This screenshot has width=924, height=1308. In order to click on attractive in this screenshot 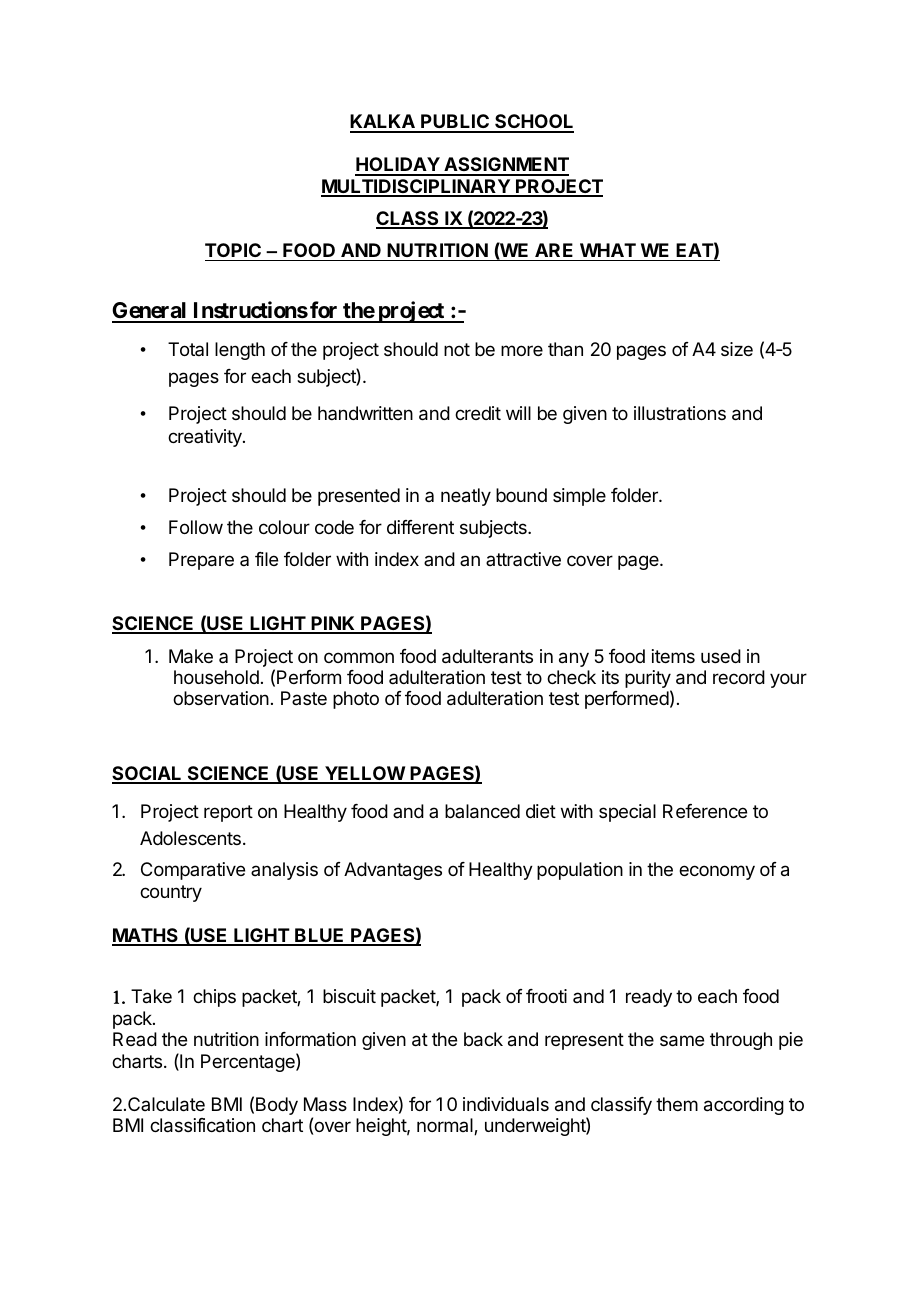, I will do `click(523, 559)`.
